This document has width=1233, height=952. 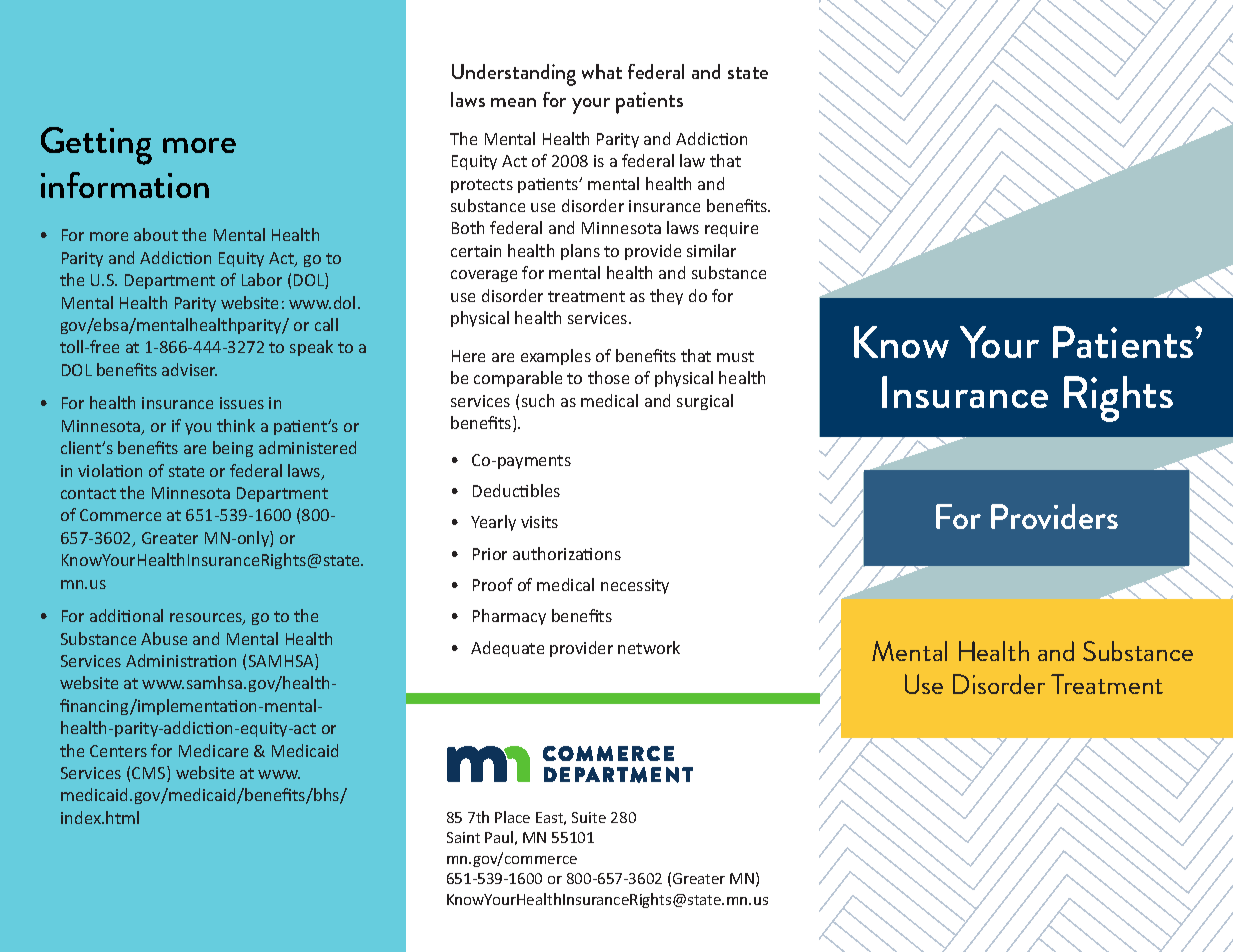 What do you see at coordinates (307, 447) in the document?
I see `administered` at bounding box center [307, 447].
